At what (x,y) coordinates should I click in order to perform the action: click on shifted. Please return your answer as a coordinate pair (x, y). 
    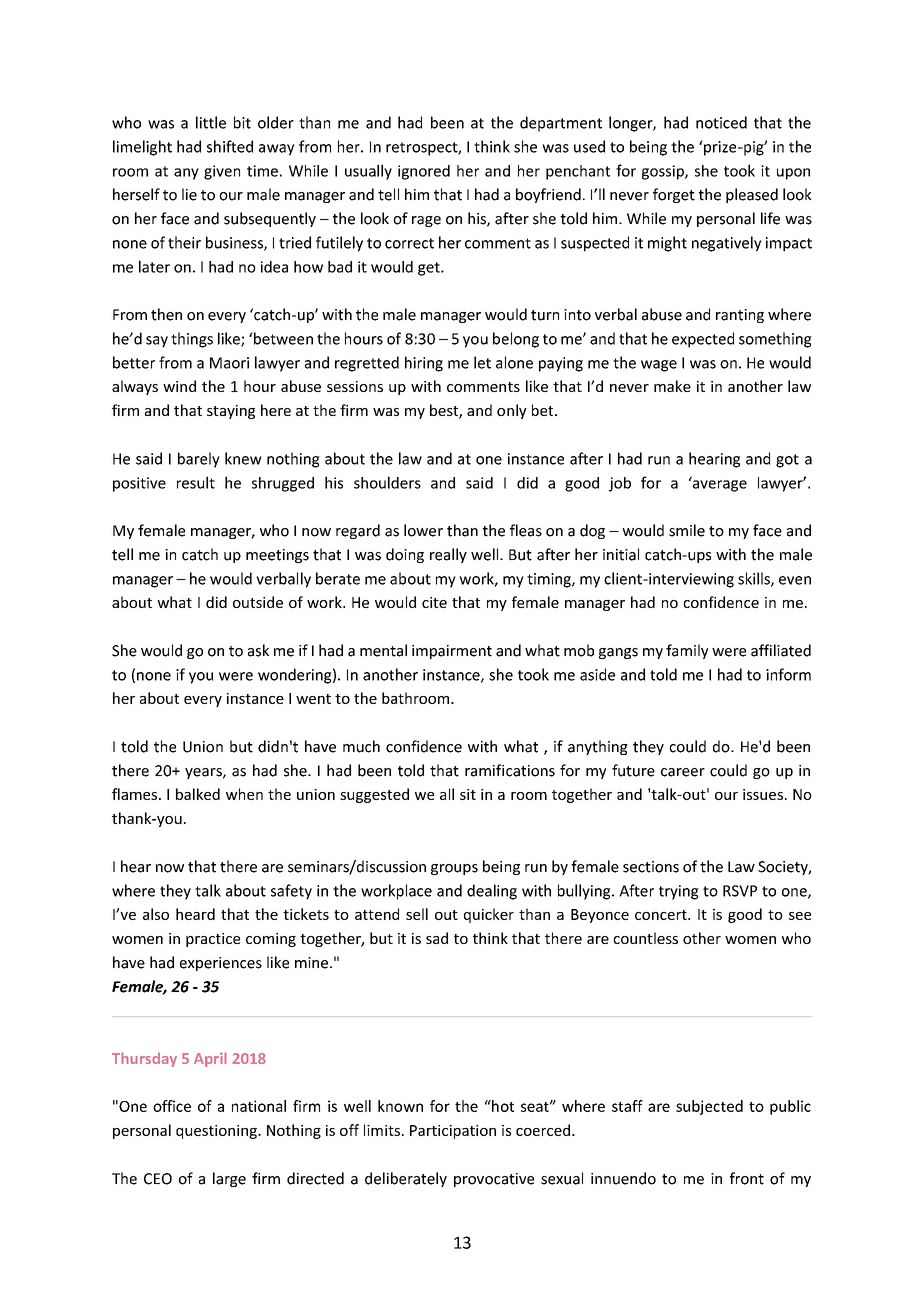
    Looking at the image, I should click on (230, 146).
